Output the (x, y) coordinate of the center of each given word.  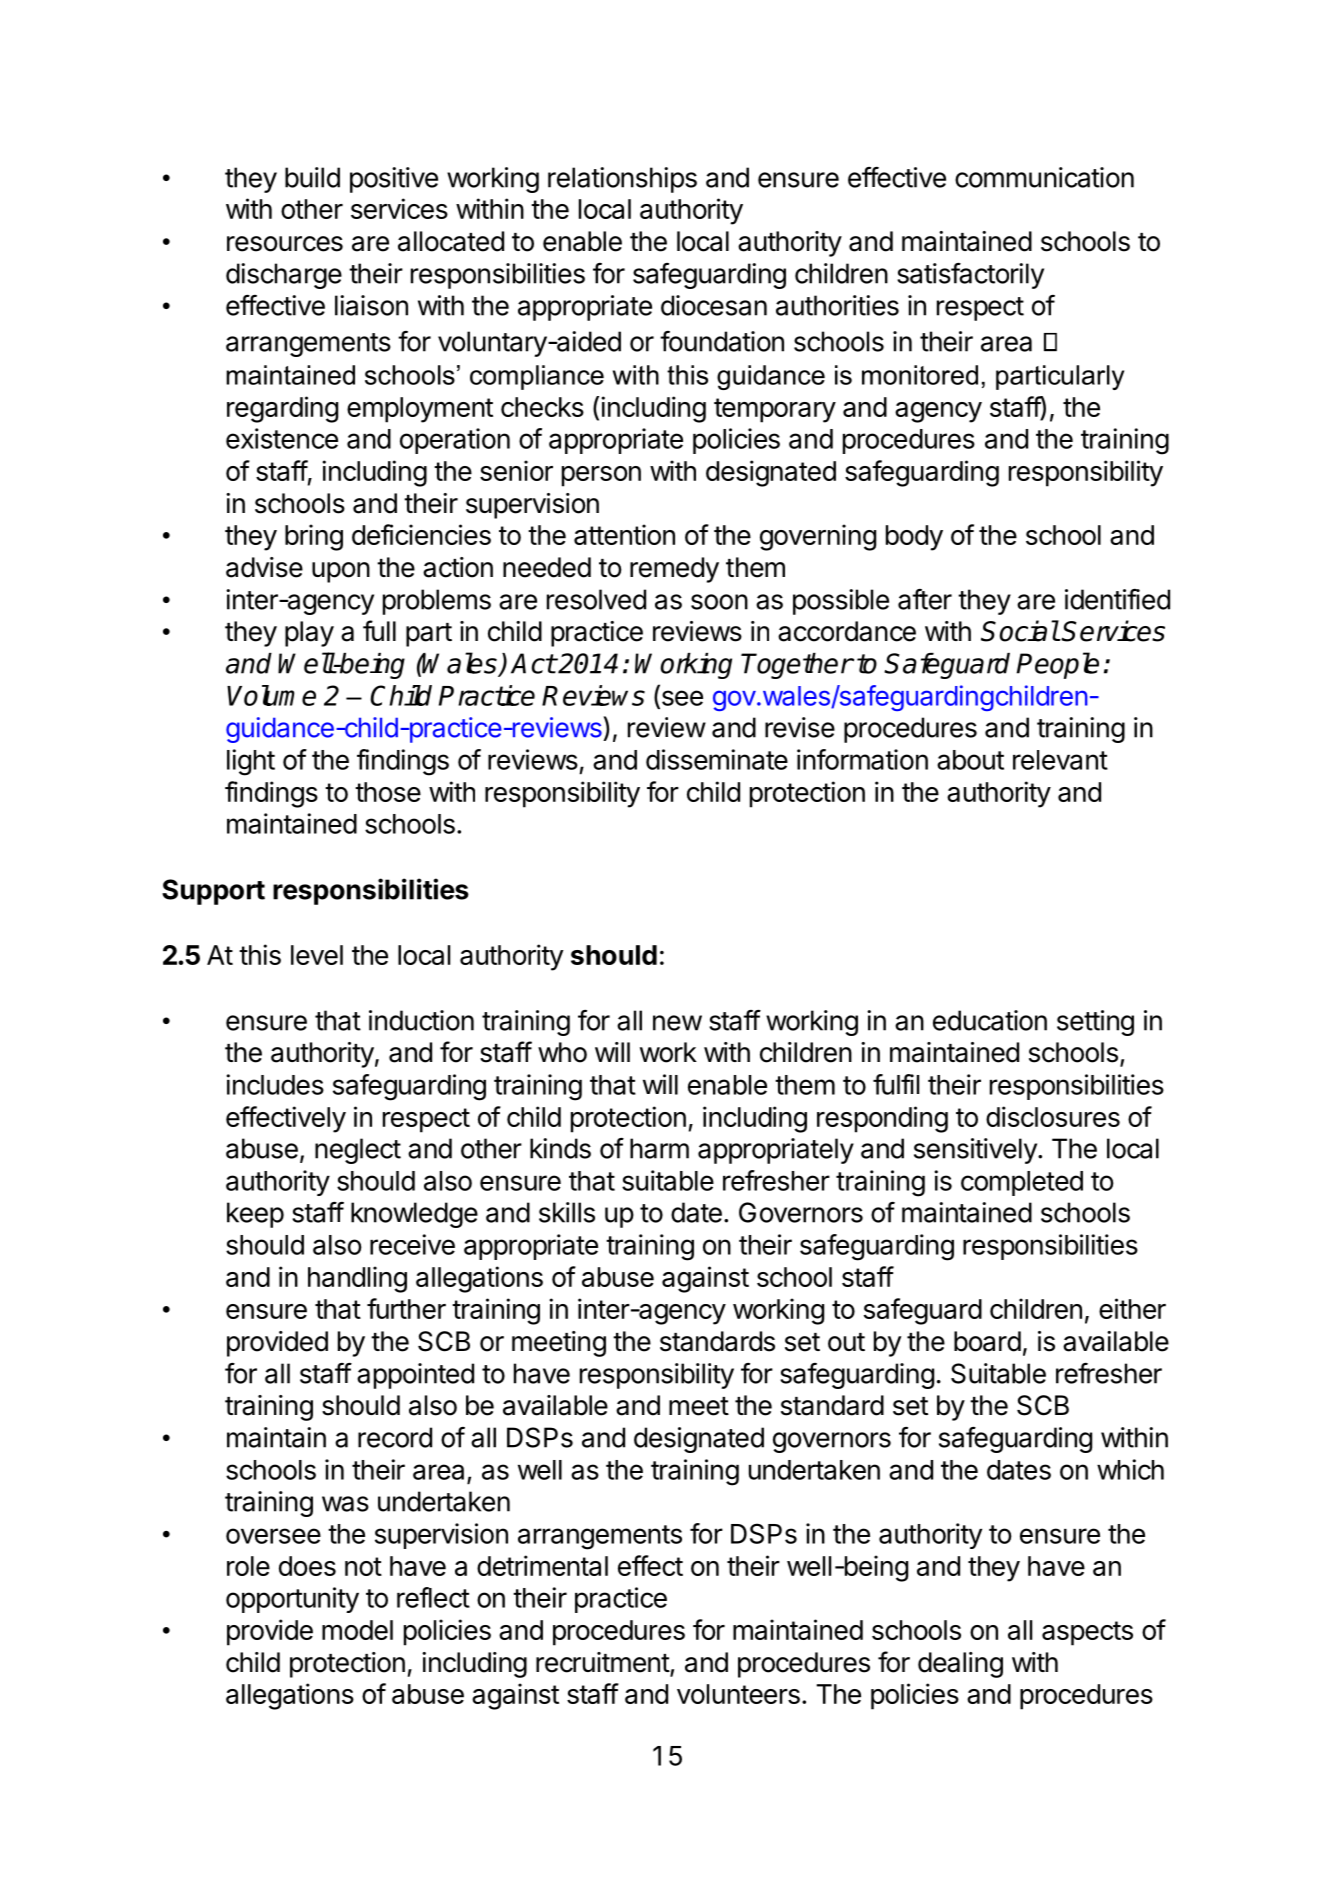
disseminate (717, 759)
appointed (415, 1376)
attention (624, 534)
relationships (622, 180)
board (987, 1341)
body (914, 538)
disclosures (1053, 1116)
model (357, 1630)
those (388, 792)
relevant (1060, 760)
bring (314, 537)
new (677, 1023)
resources (285, 244)
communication (1044, 177)
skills (567, 1212)
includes (275, 1084)
